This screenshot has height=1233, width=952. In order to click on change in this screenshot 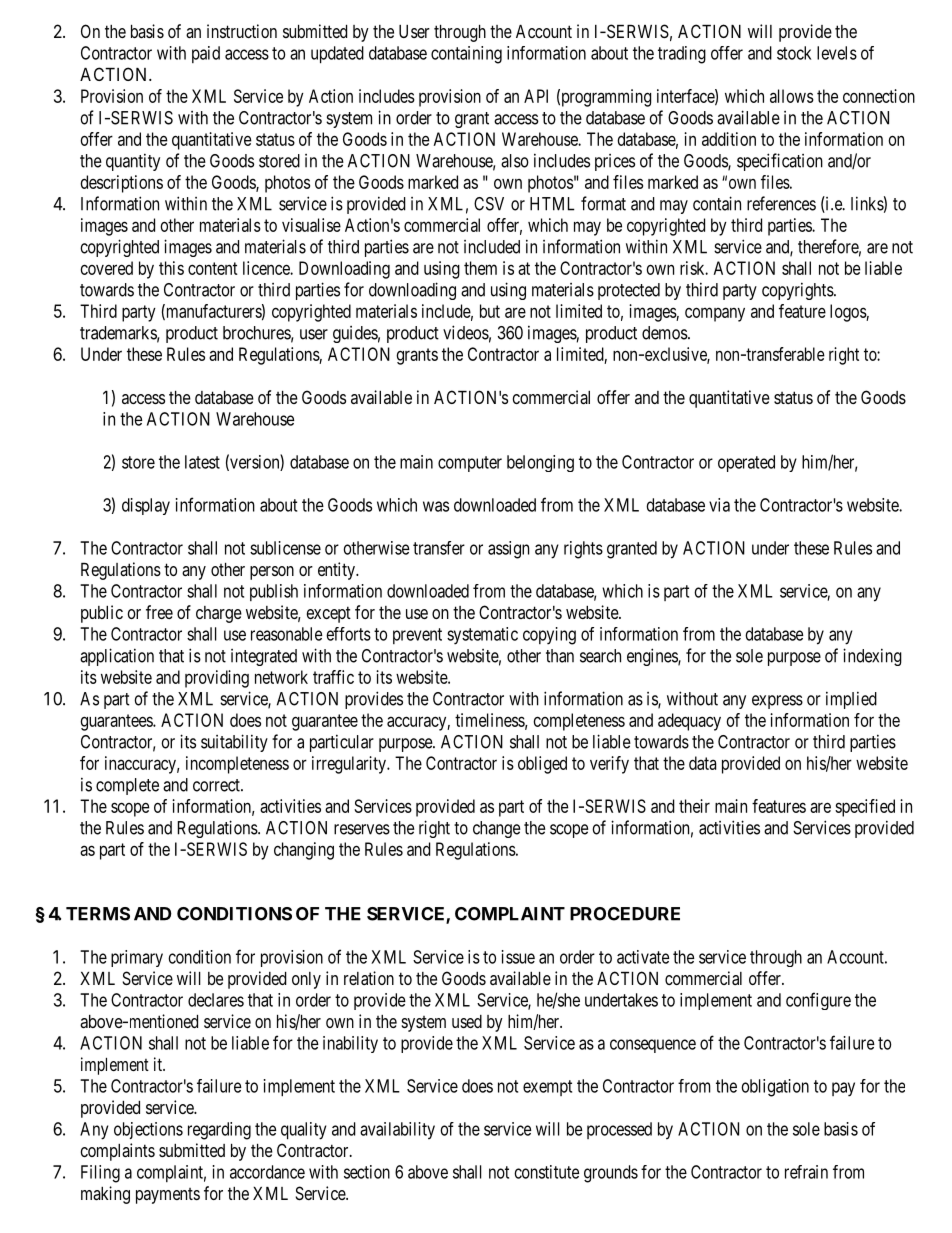, I will do `click(496, 829)`.
